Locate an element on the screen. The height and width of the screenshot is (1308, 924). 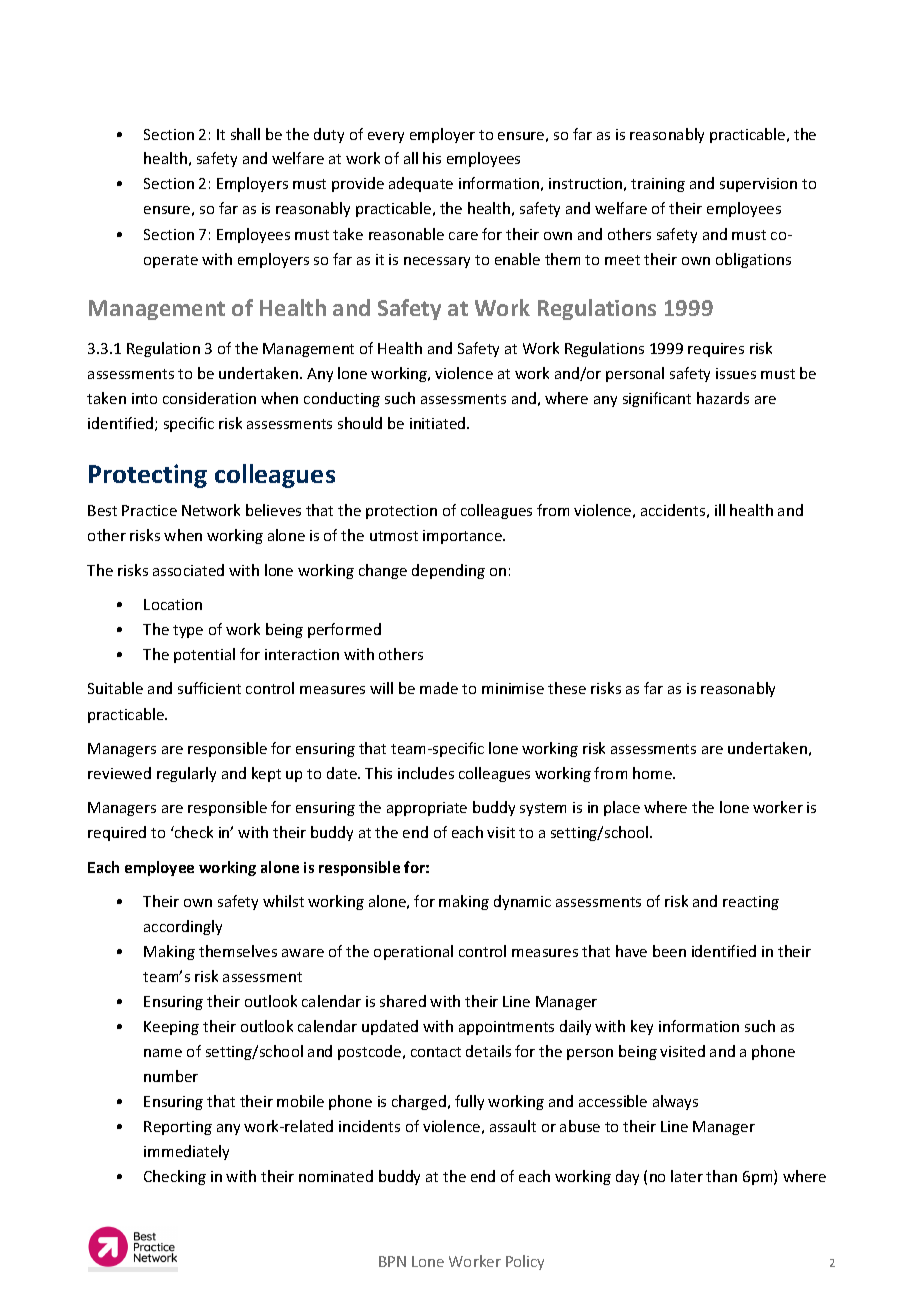
consideration is located at coordinates (209, 398).
